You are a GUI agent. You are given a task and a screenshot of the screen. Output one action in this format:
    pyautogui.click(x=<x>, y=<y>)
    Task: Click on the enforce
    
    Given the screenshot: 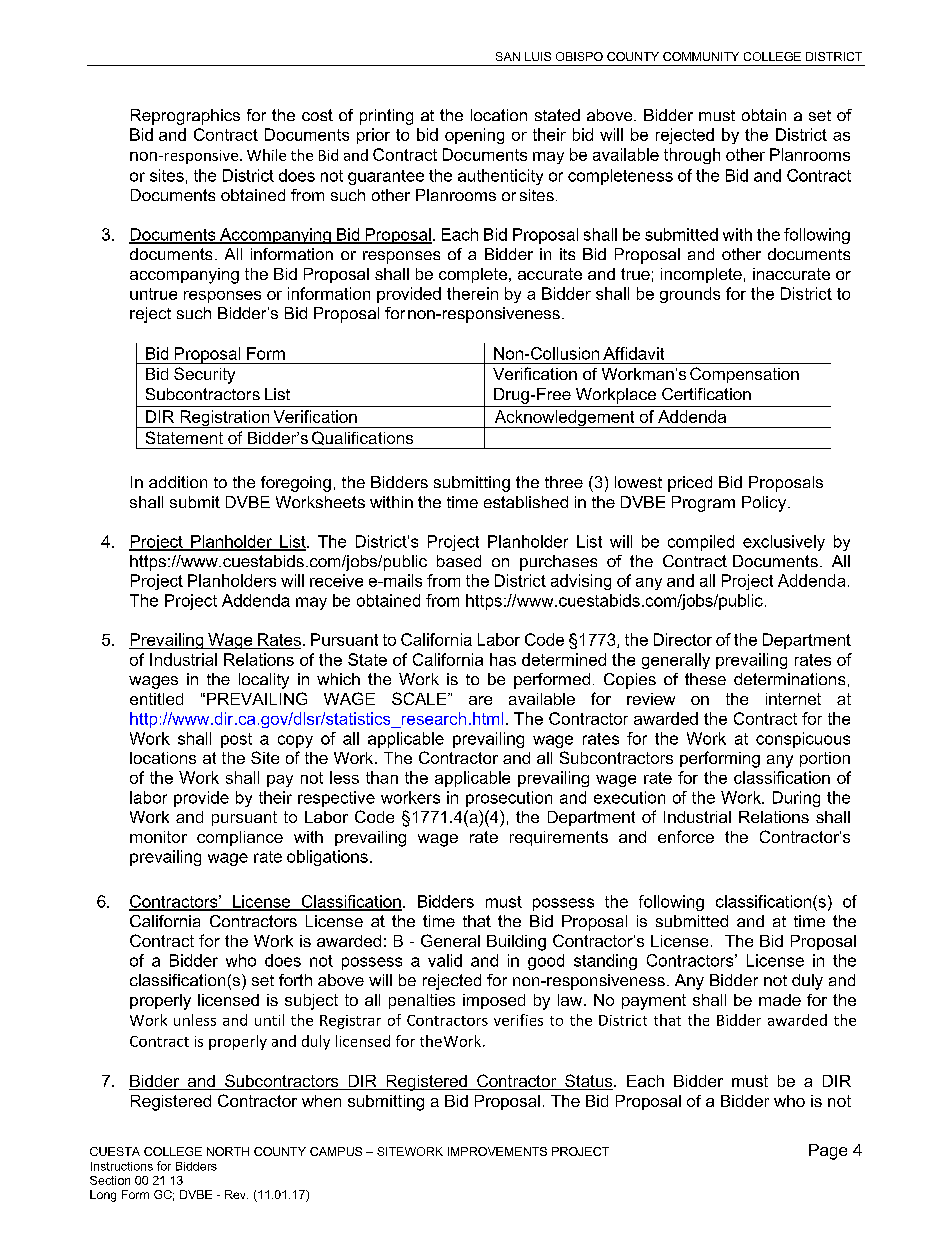 What is the action you would take?
    pyautogui.click(x=686, y=836)
